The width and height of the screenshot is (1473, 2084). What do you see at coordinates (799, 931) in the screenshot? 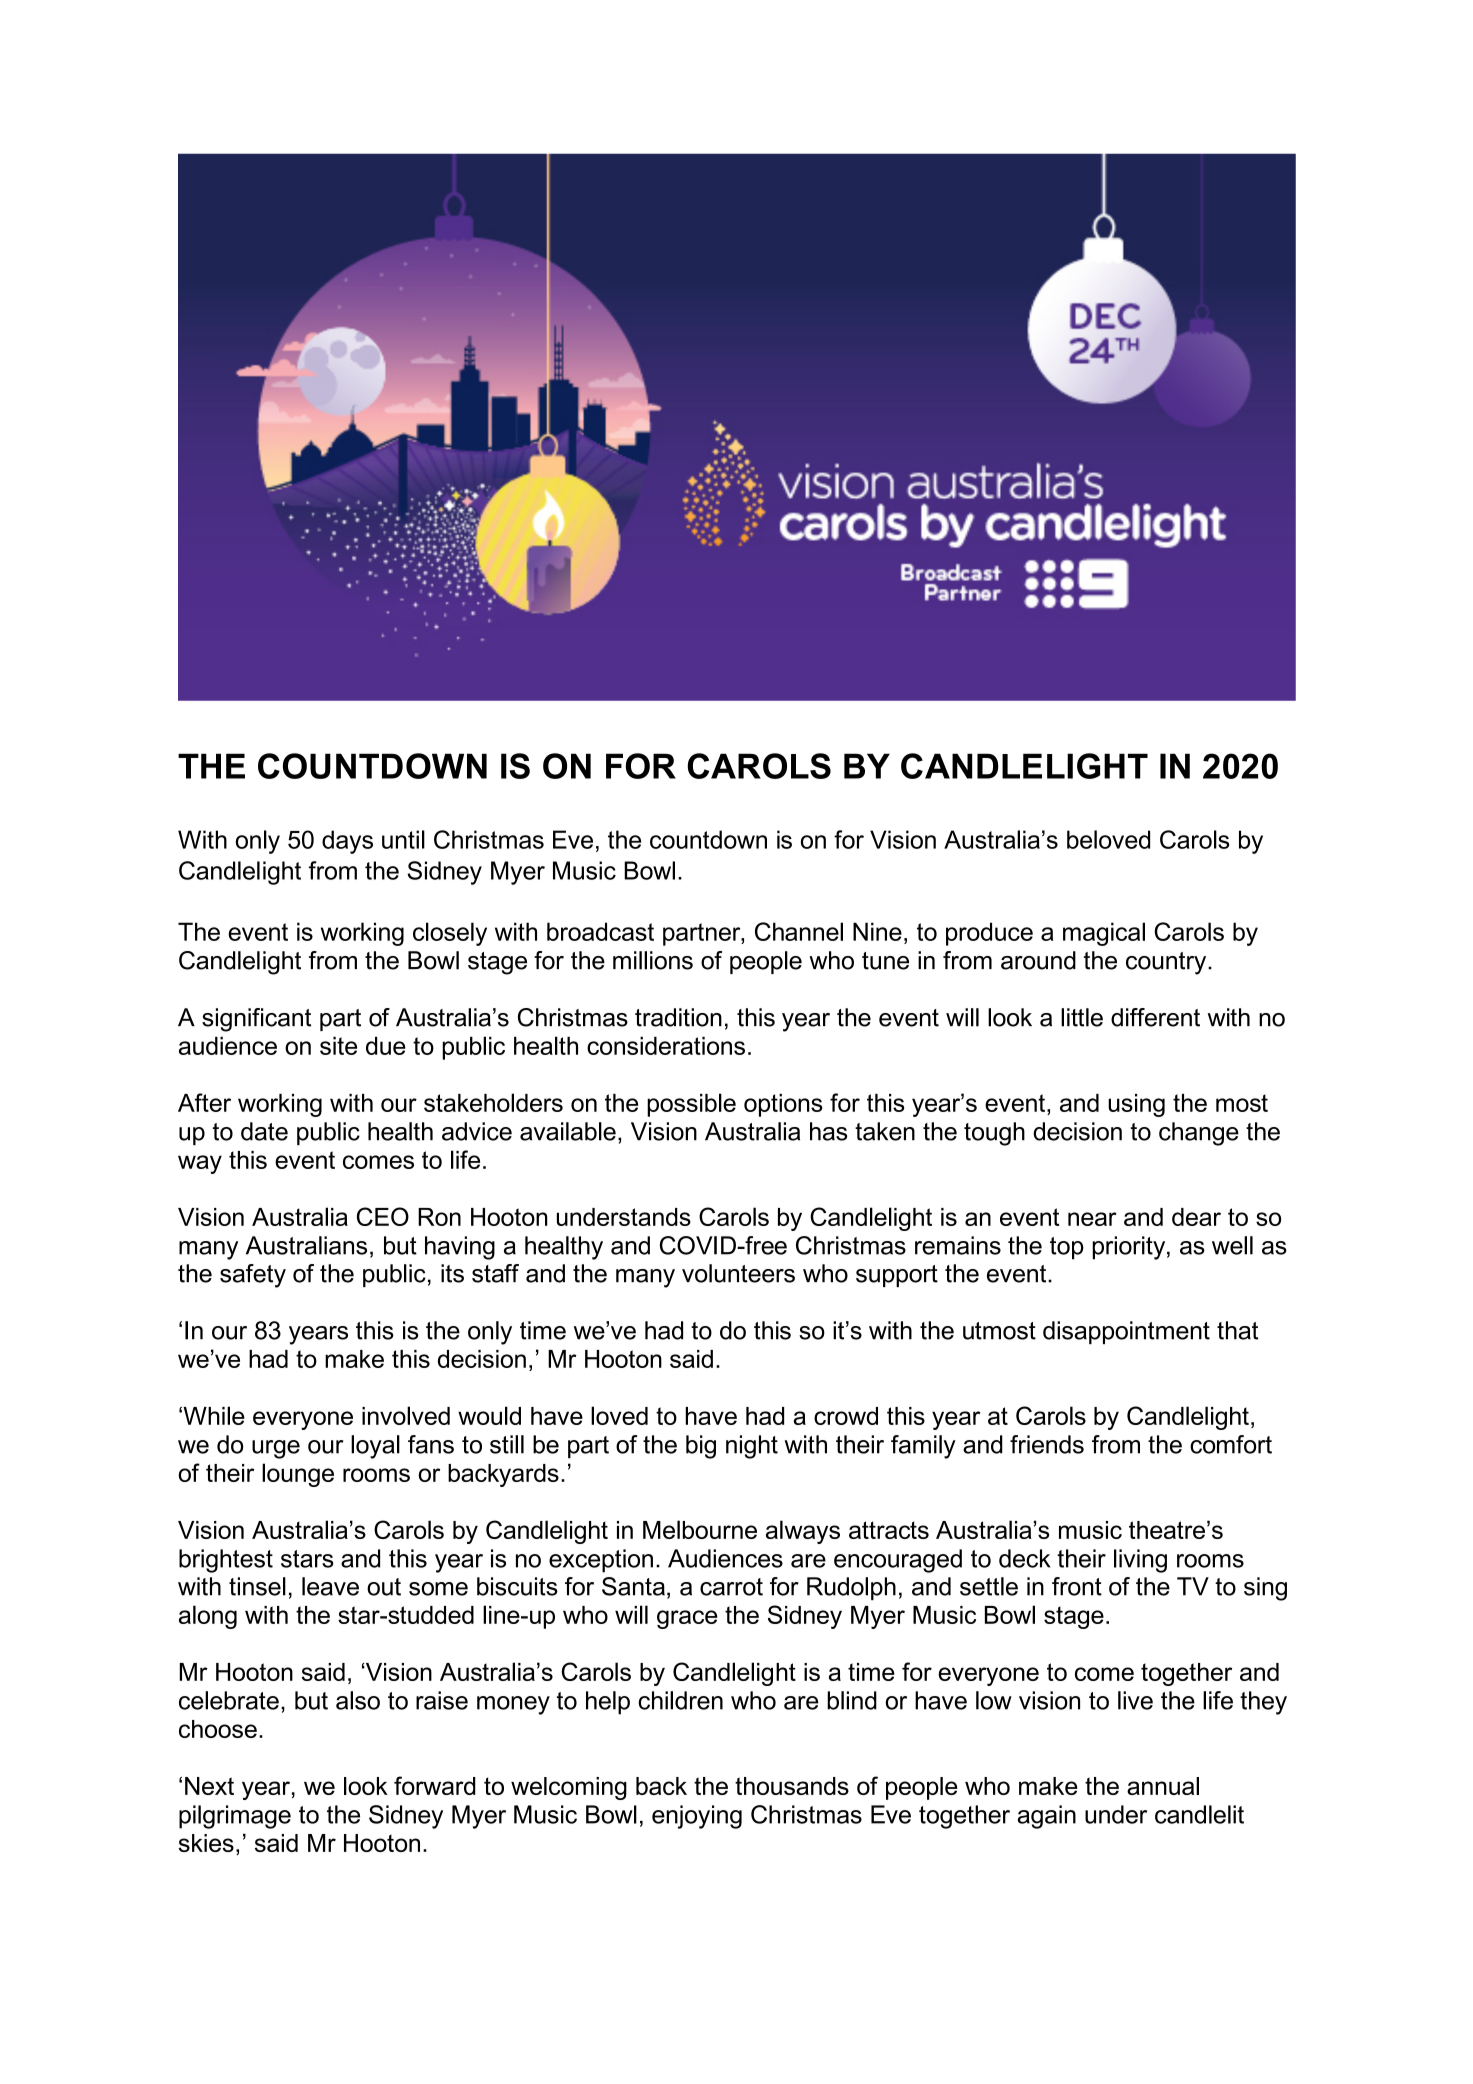
I see `Channel` at bounding box center [799, 931].
